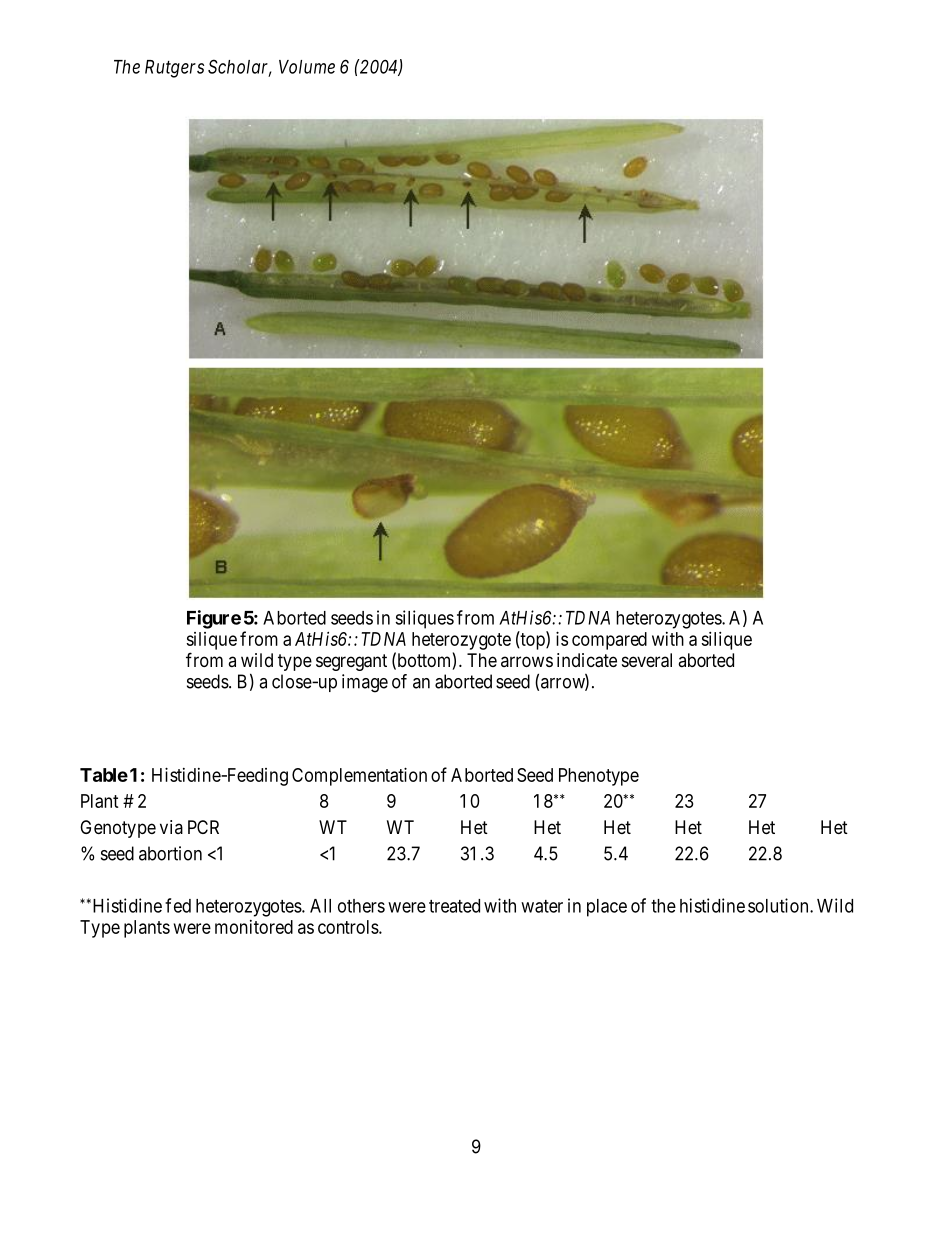 The height and width of the page is (1233, 952). What do you see at coordinates (609, 641) in the page?
I see `compared` at bounding box center [609, 641].
